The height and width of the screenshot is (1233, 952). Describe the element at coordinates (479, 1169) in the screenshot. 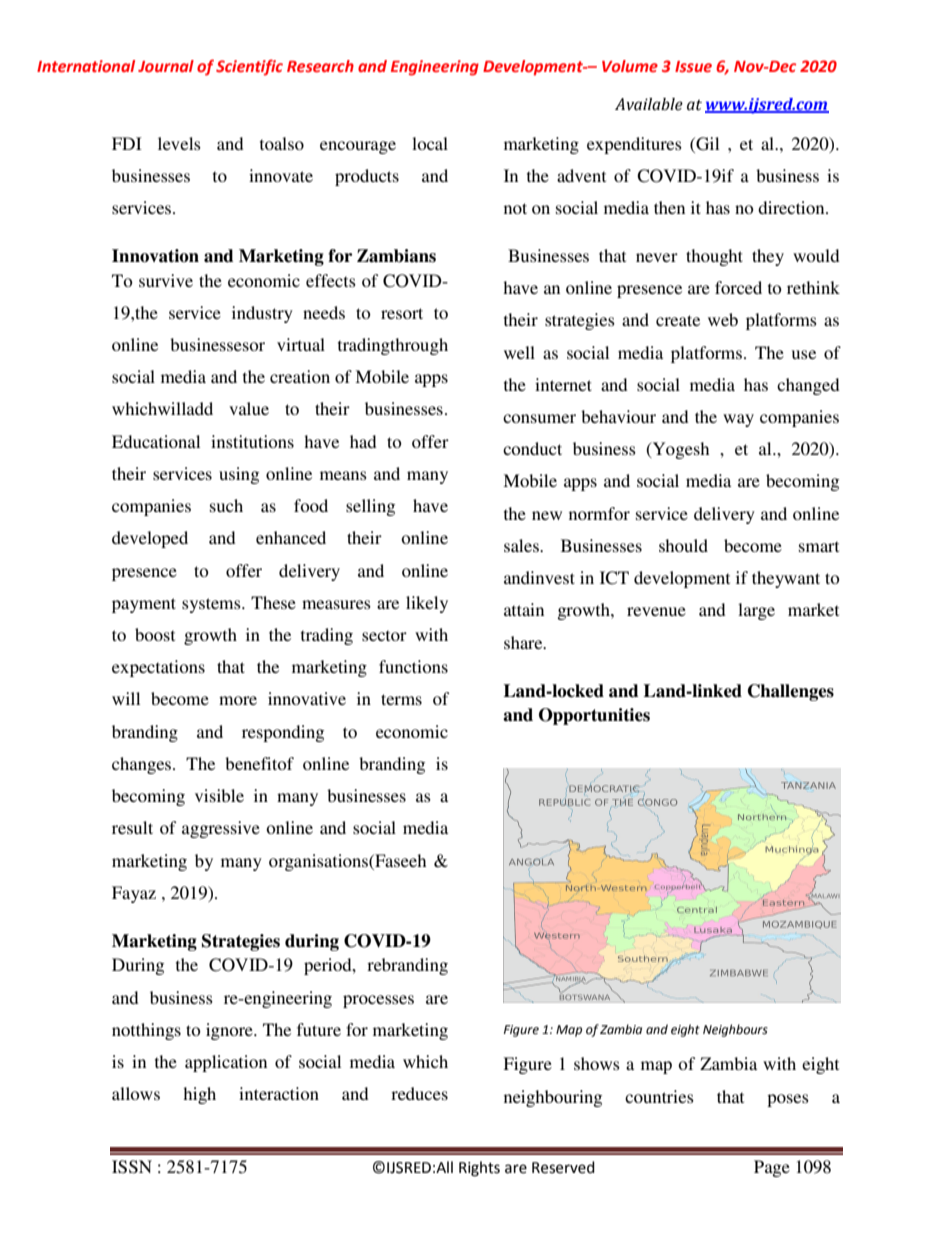

I see `Rights` at that location.
